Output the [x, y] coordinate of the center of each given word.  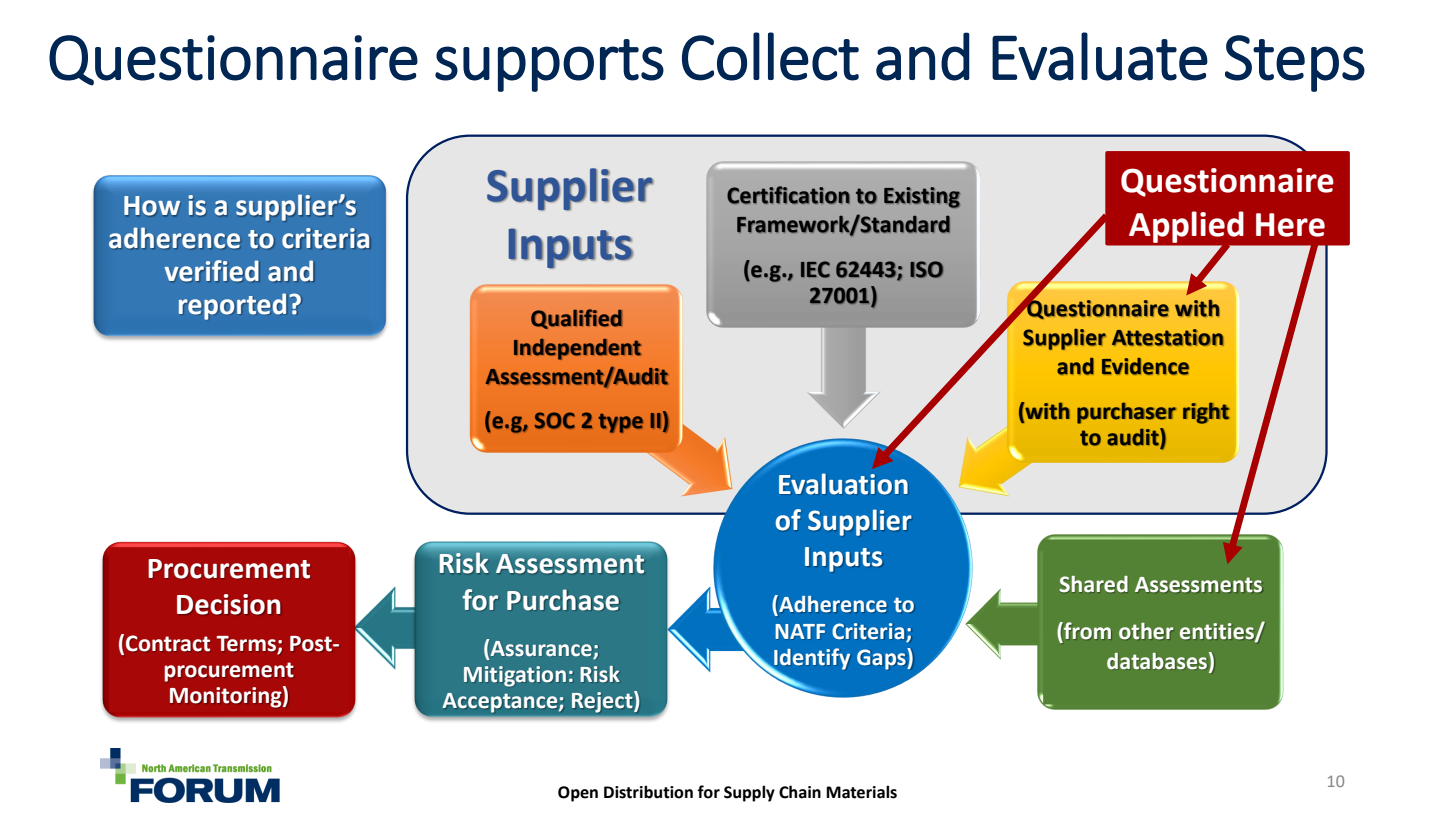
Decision [228, 604]
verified [211, 270]
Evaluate [1100, 56]
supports [549, 65]
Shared [1093, 584]
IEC [815, 269]
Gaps [882, 659]
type [620, 423]
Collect [770, 56]
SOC [555, 420]
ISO [926, 269]
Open [578, 794]
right [1206, 413]
